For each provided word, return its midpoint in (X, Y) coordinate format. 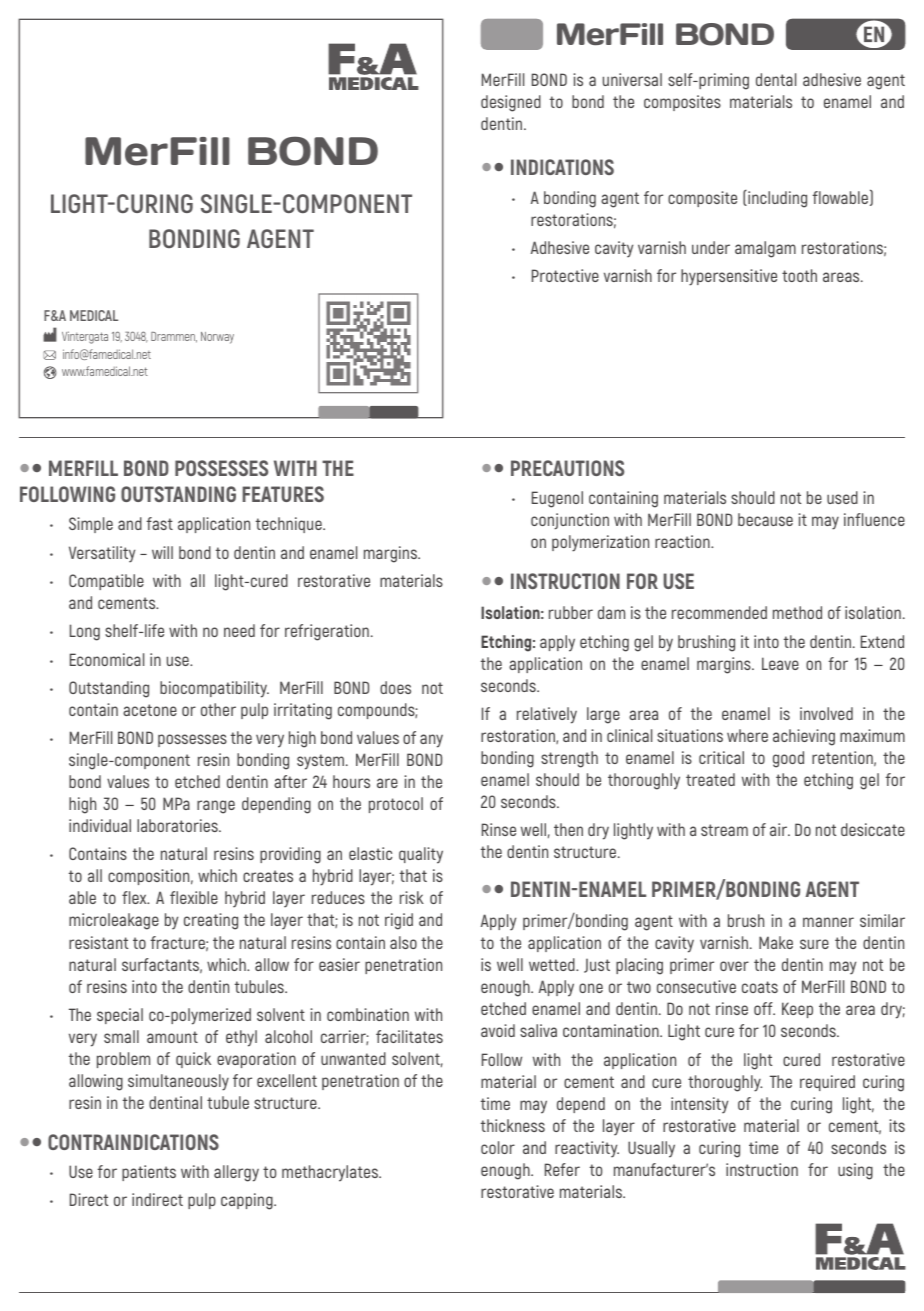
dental (776, 79)
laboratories (178, 825)
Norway (217, 338)
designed (511, 103)
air (779, 829)
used (842, 497)
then (568, 829)
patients (149, 1173)
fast (159, 523)
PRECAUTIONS (567, 468)
